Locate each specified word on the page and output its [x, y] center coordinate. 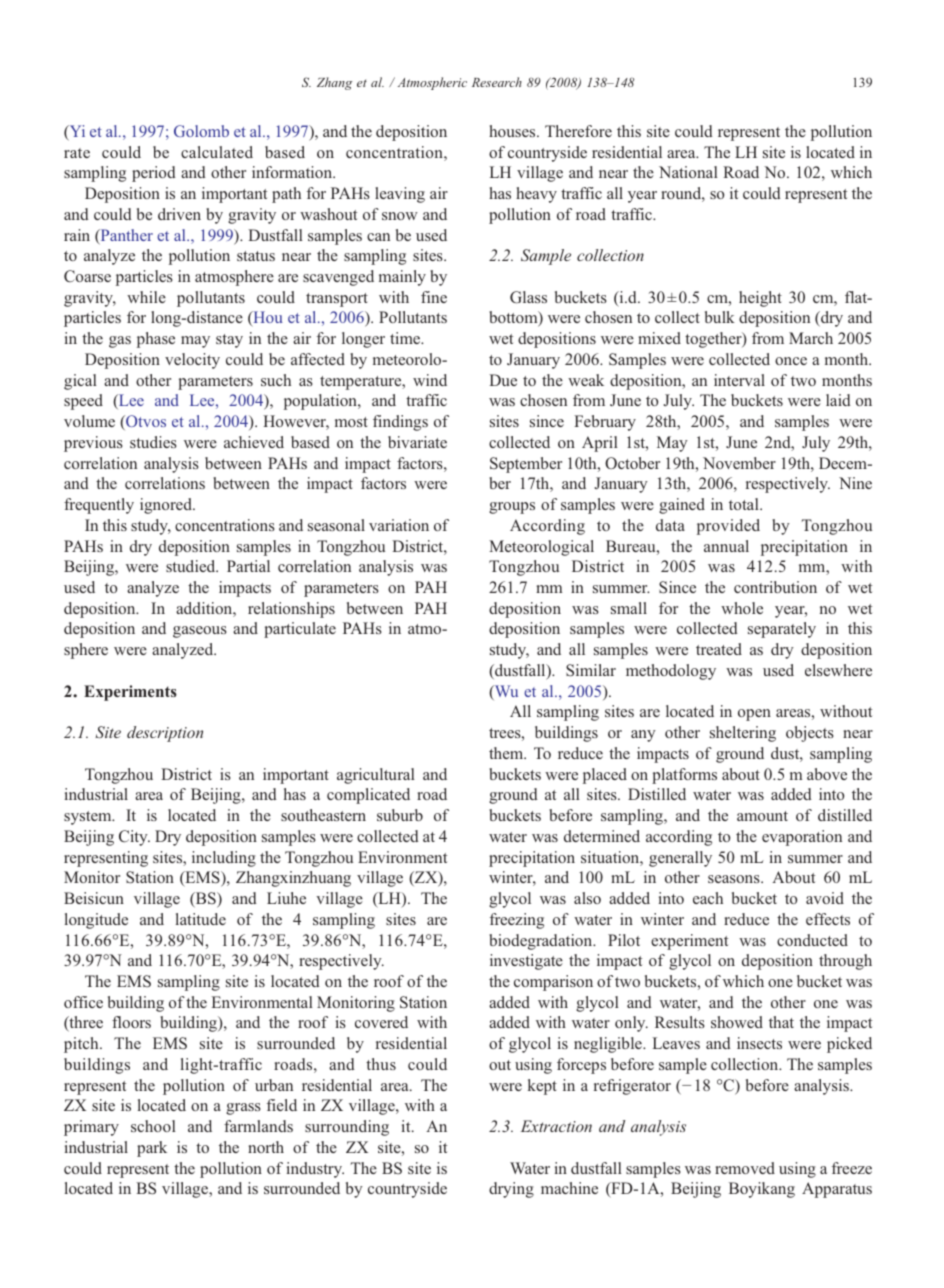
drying [511, 1190]
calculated [217, 152]
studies [153, 442]
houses [513, 131]
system [89, 818]
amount [762, 816]
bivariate [417, 442]
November [739, 463]
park [152, 1149]
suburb [400, 815]
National [688, 172]
